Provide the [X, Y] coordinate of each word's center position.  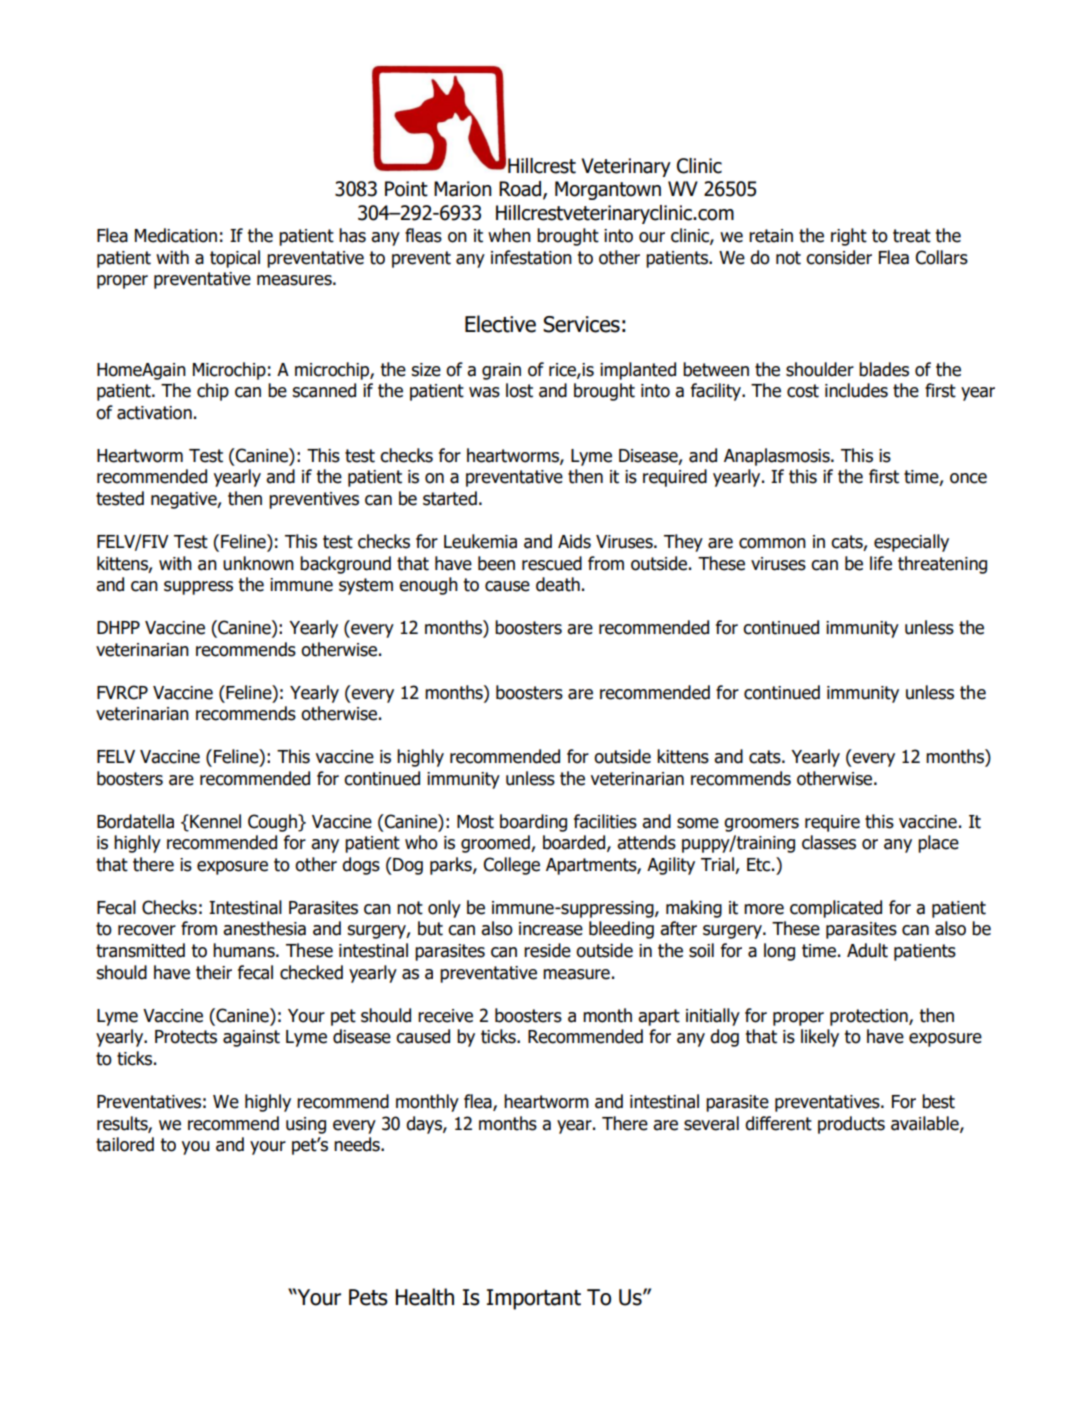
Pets [368, 1297]
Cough [273, 823]
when [509, 235]
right [849, 237]
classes [829, 842]
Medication [176, 235]
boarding [533, 823]
